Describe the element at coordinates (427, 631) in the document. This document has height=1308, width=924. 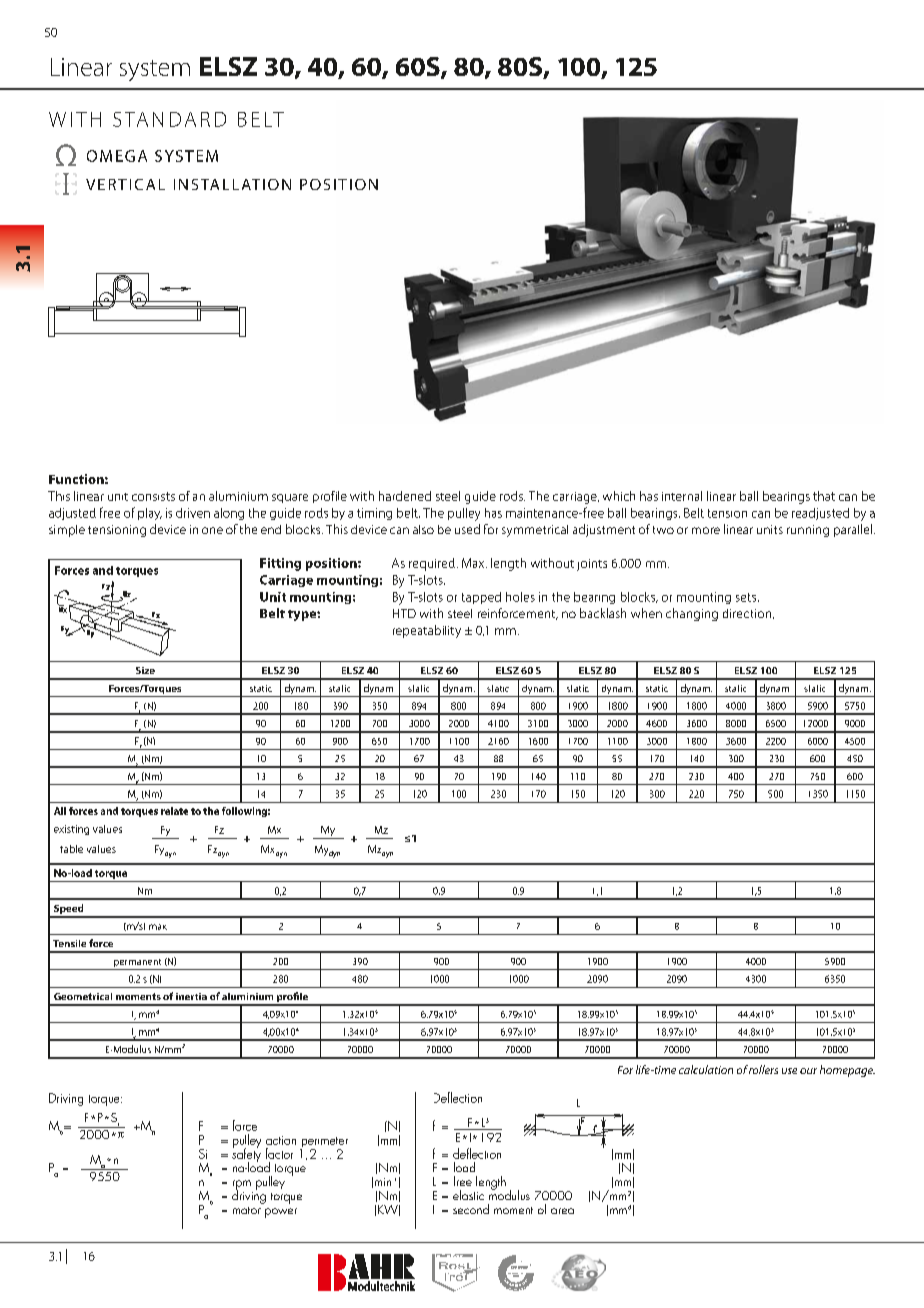
I see `repeatability` at that location.
